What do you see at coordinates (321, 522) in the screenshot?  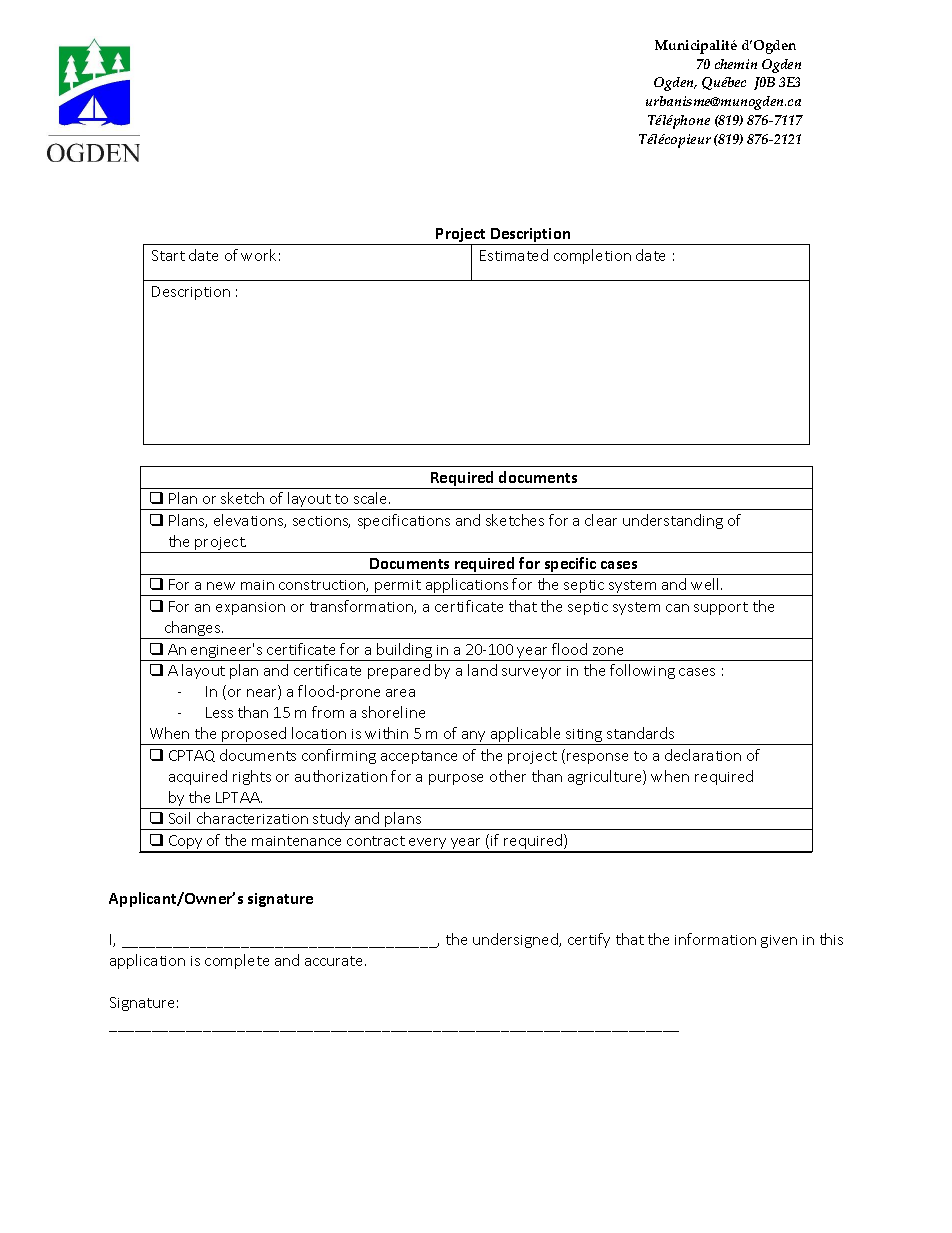 I see `sections` at bounding box center [321, 522].
